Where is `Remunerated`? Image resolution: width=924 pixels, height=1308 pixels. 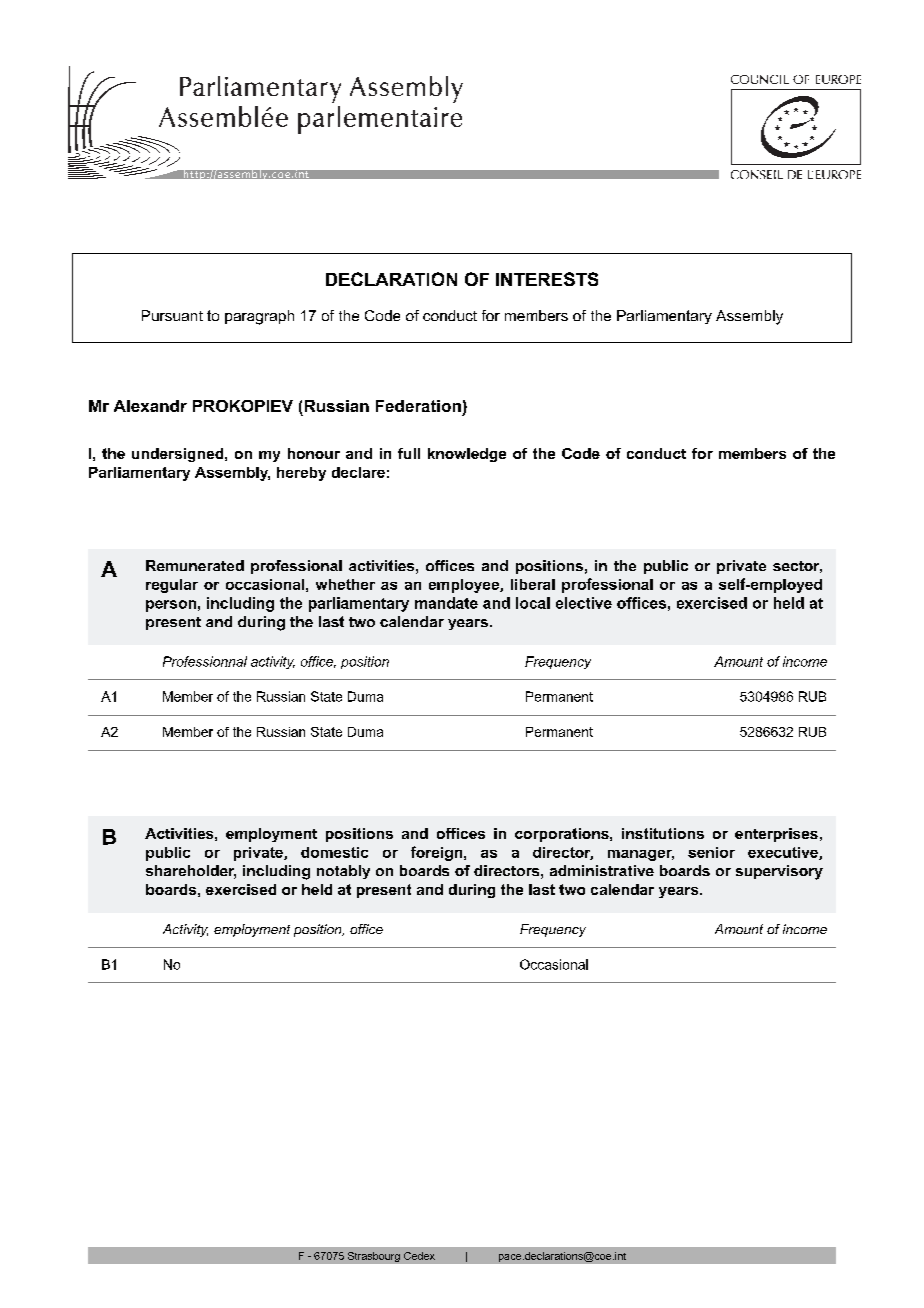 Remunerated is located at coordinates (195, 565).
